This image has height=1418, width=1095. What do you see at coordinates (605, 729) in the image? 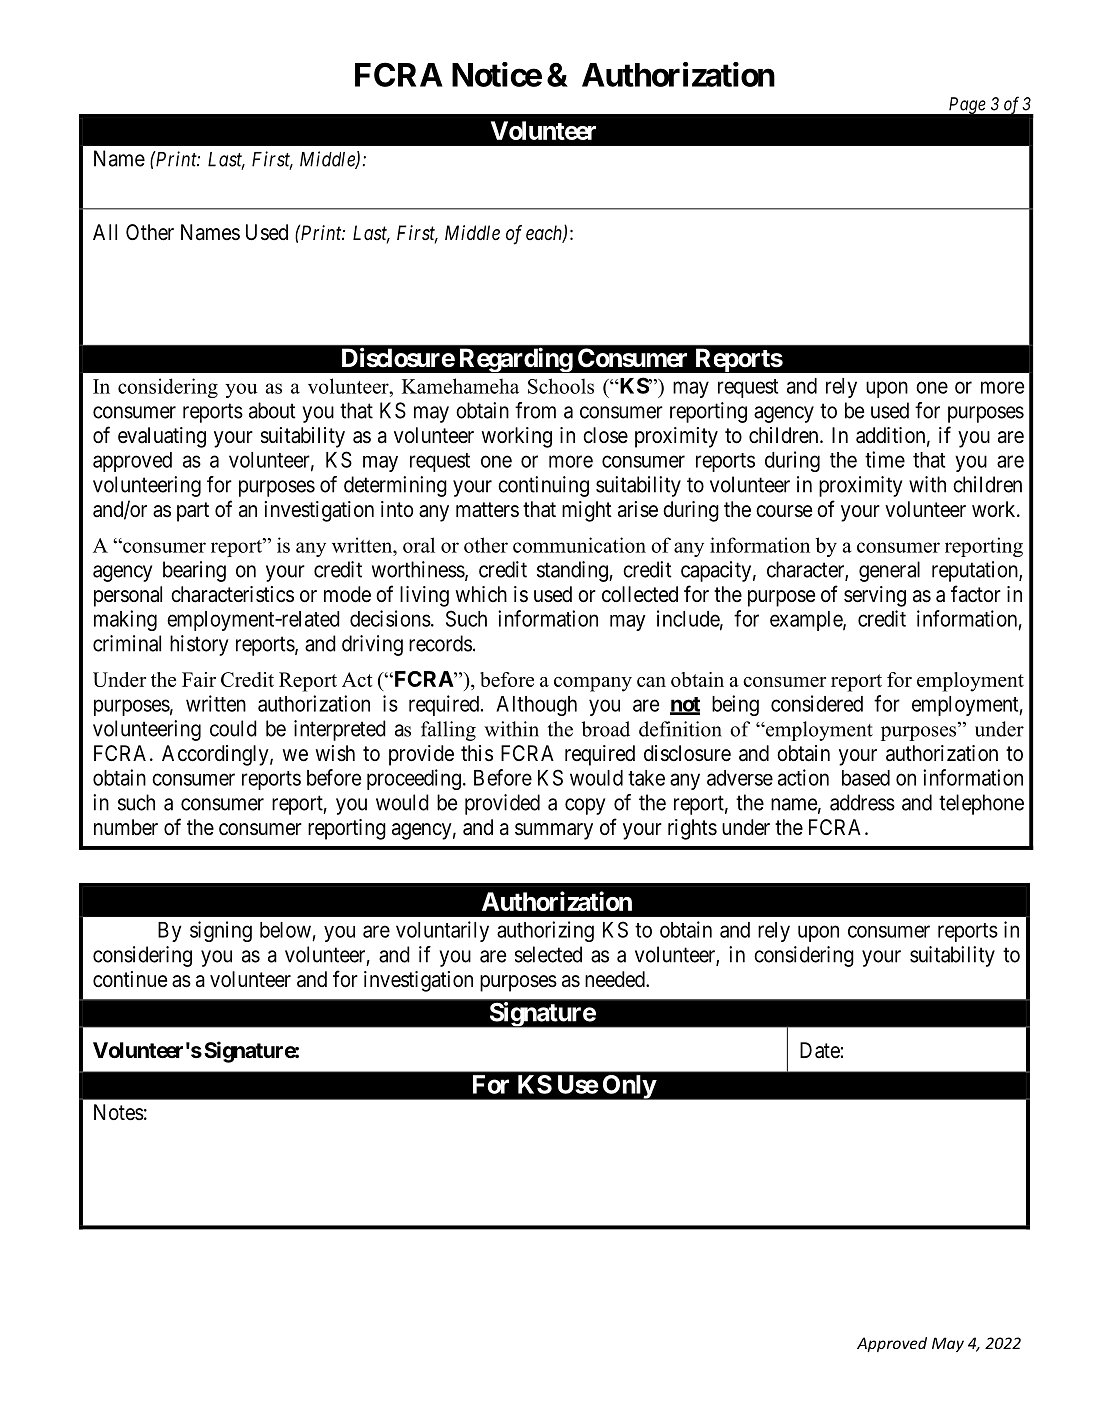
I see `broad` at bounding box center [605, 729].
